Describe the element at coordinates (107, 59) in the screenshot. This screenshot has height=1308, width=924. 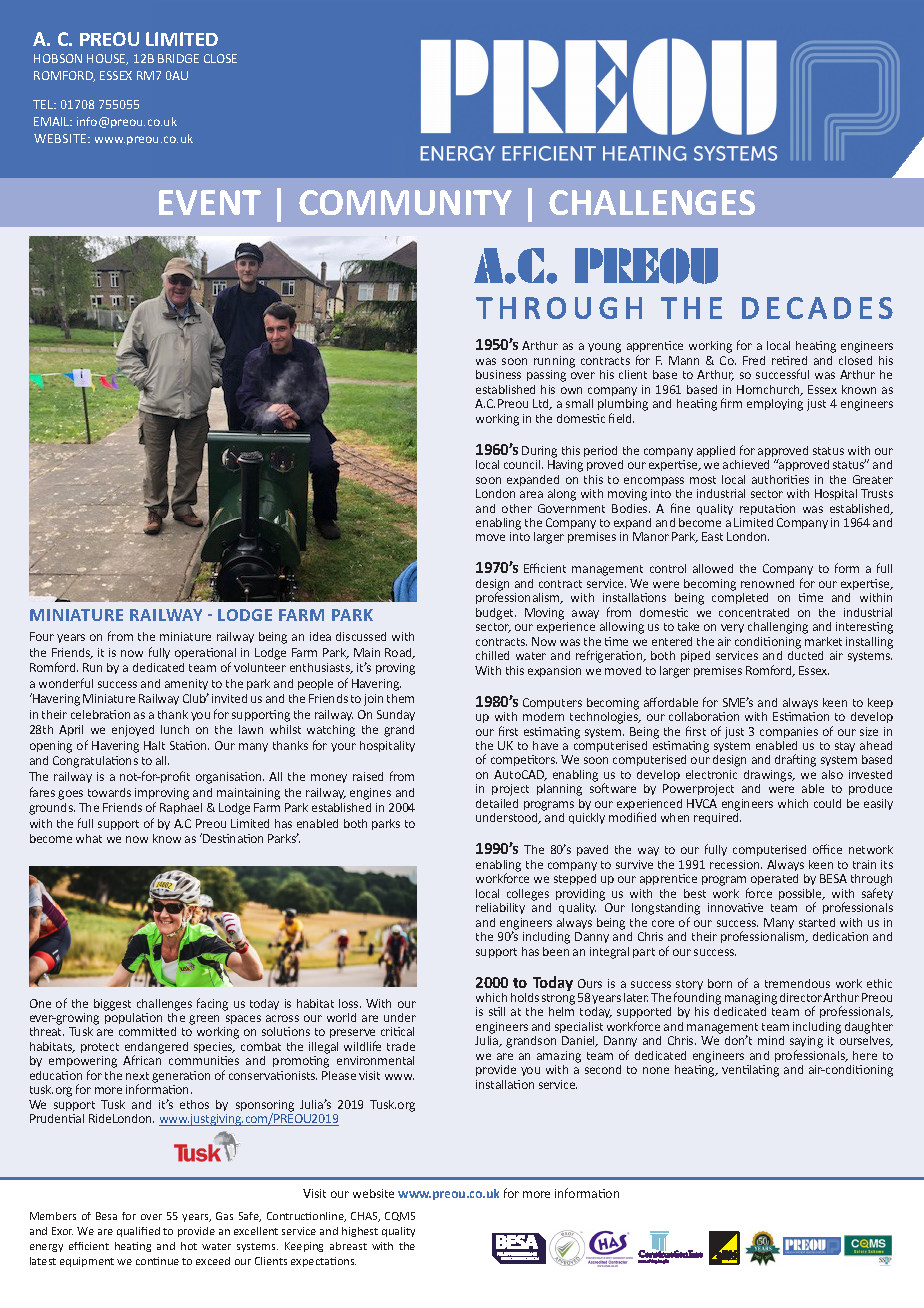
I see `HOUSE` at that location.
